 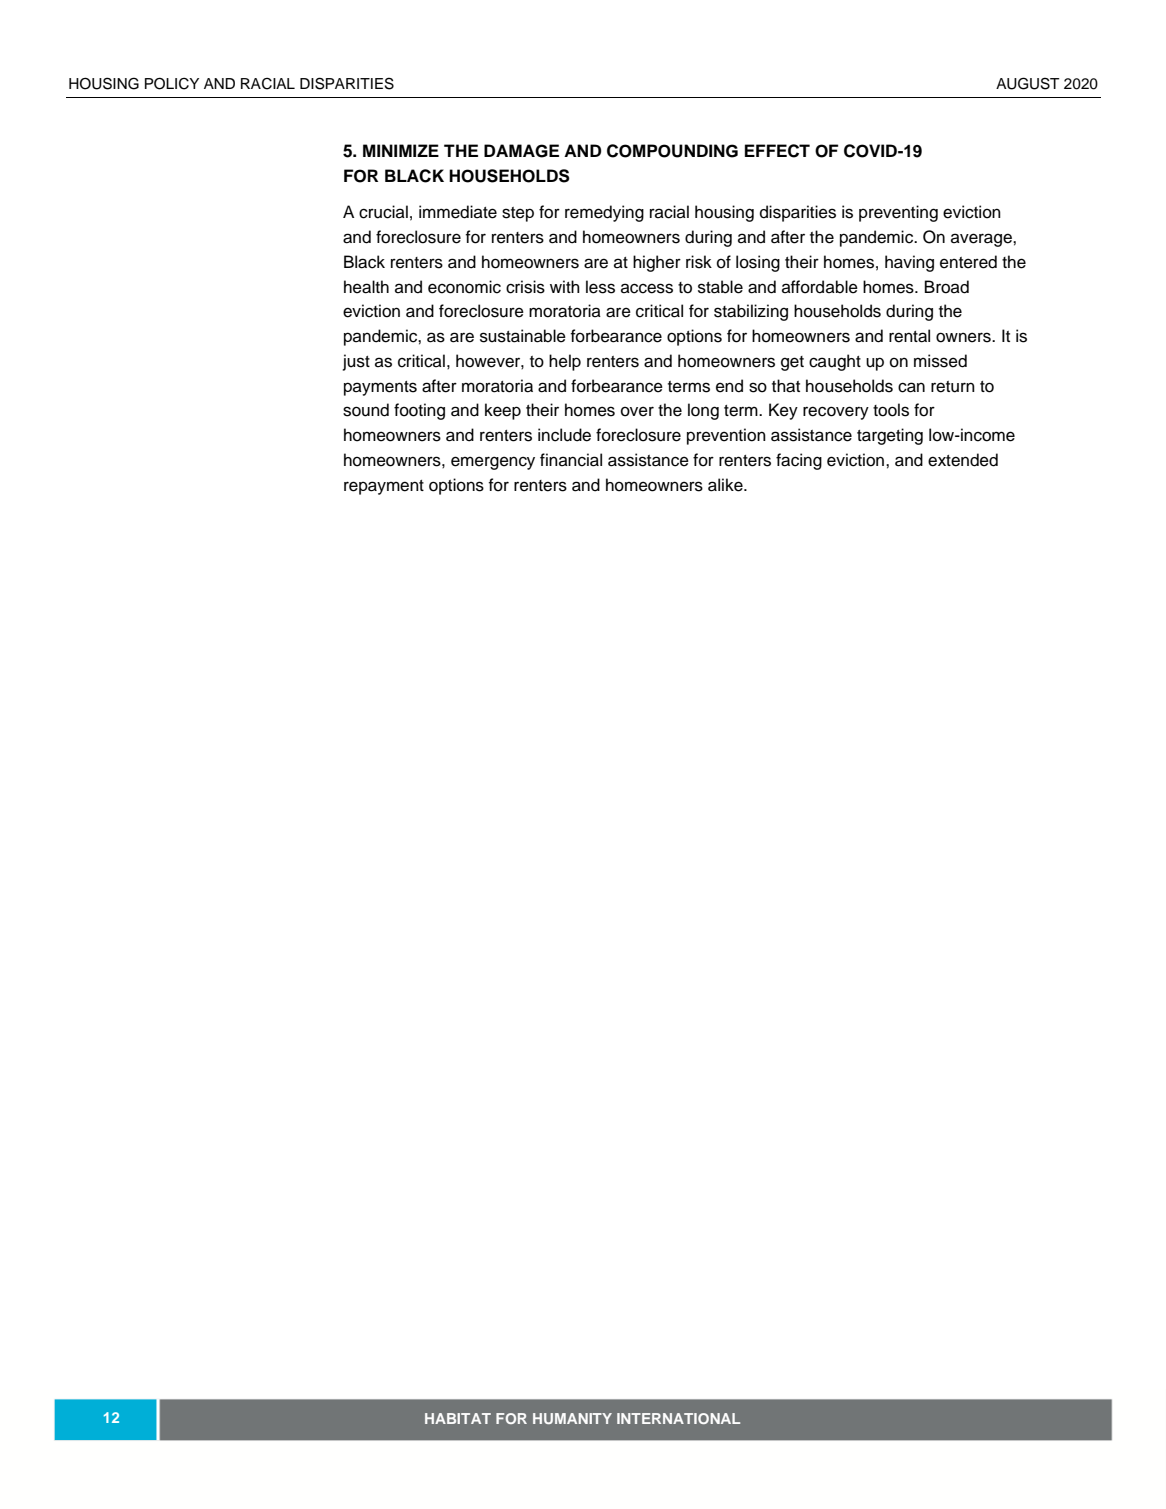 I want to click on repayment, so click(x=384, y=487).
